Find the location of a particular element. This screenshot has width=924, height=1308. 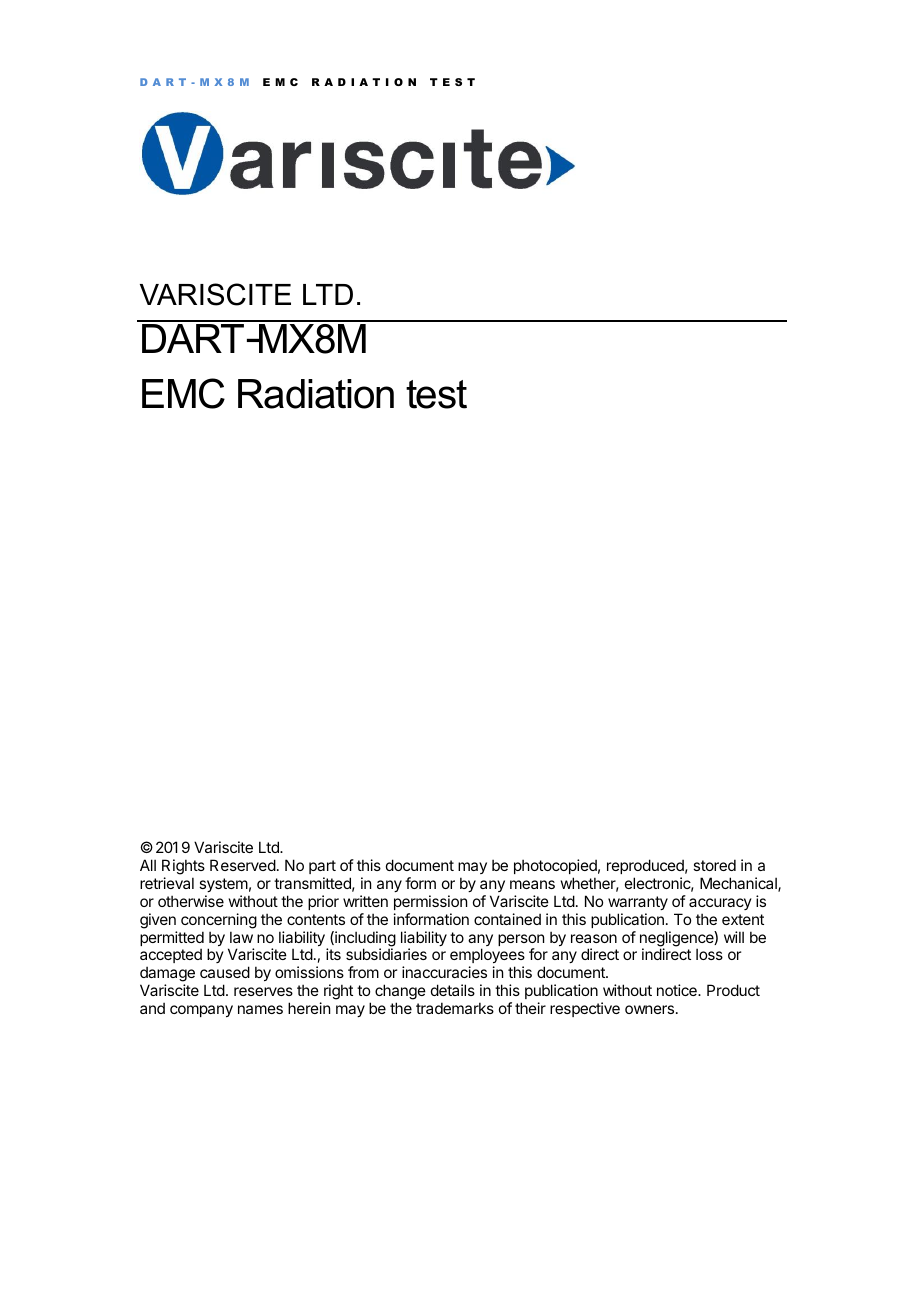

Reserved is located at coordinates (243, 865).
